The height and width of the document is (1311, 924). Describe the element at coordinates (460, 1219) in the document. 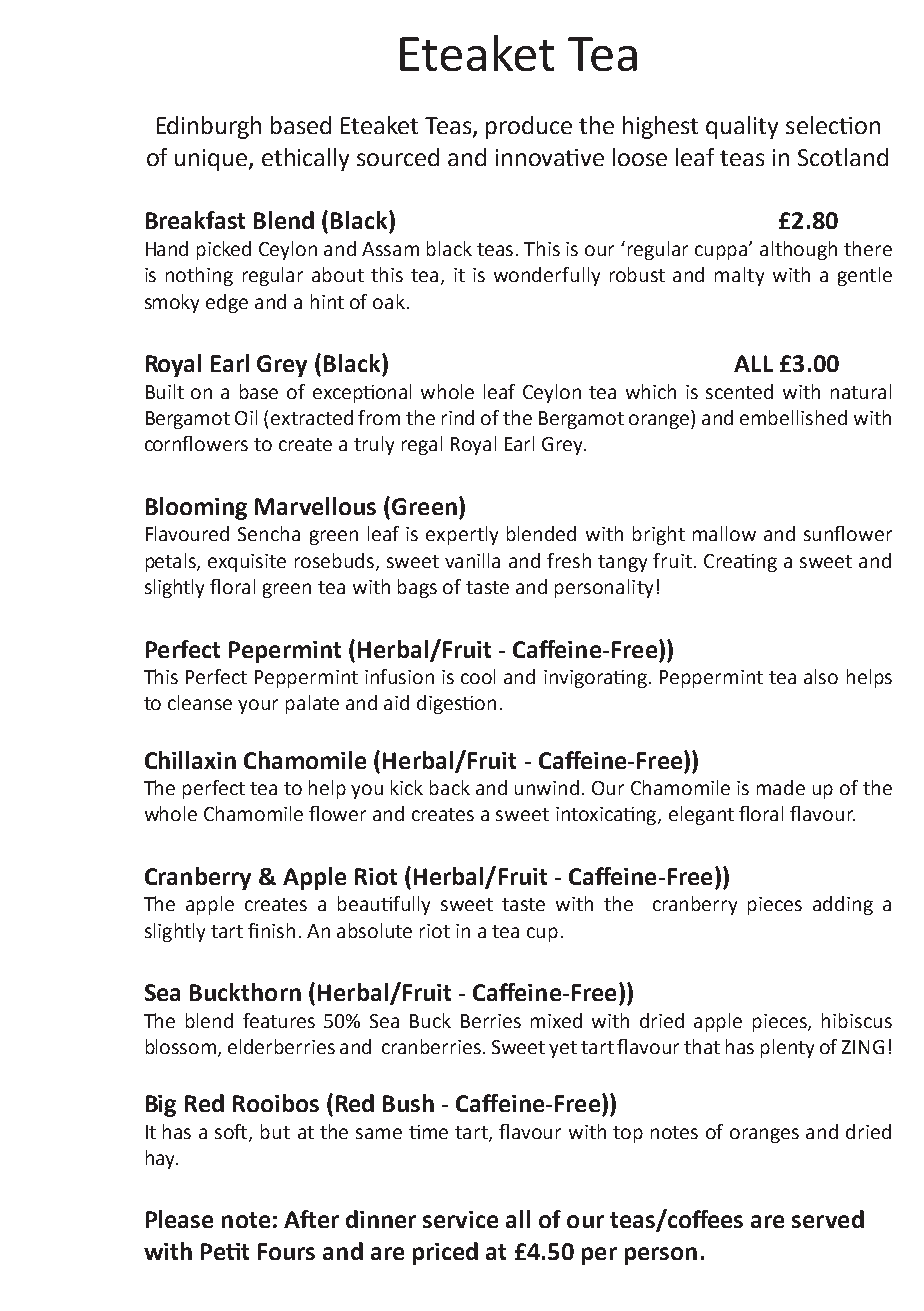

I see `service` at that location.
